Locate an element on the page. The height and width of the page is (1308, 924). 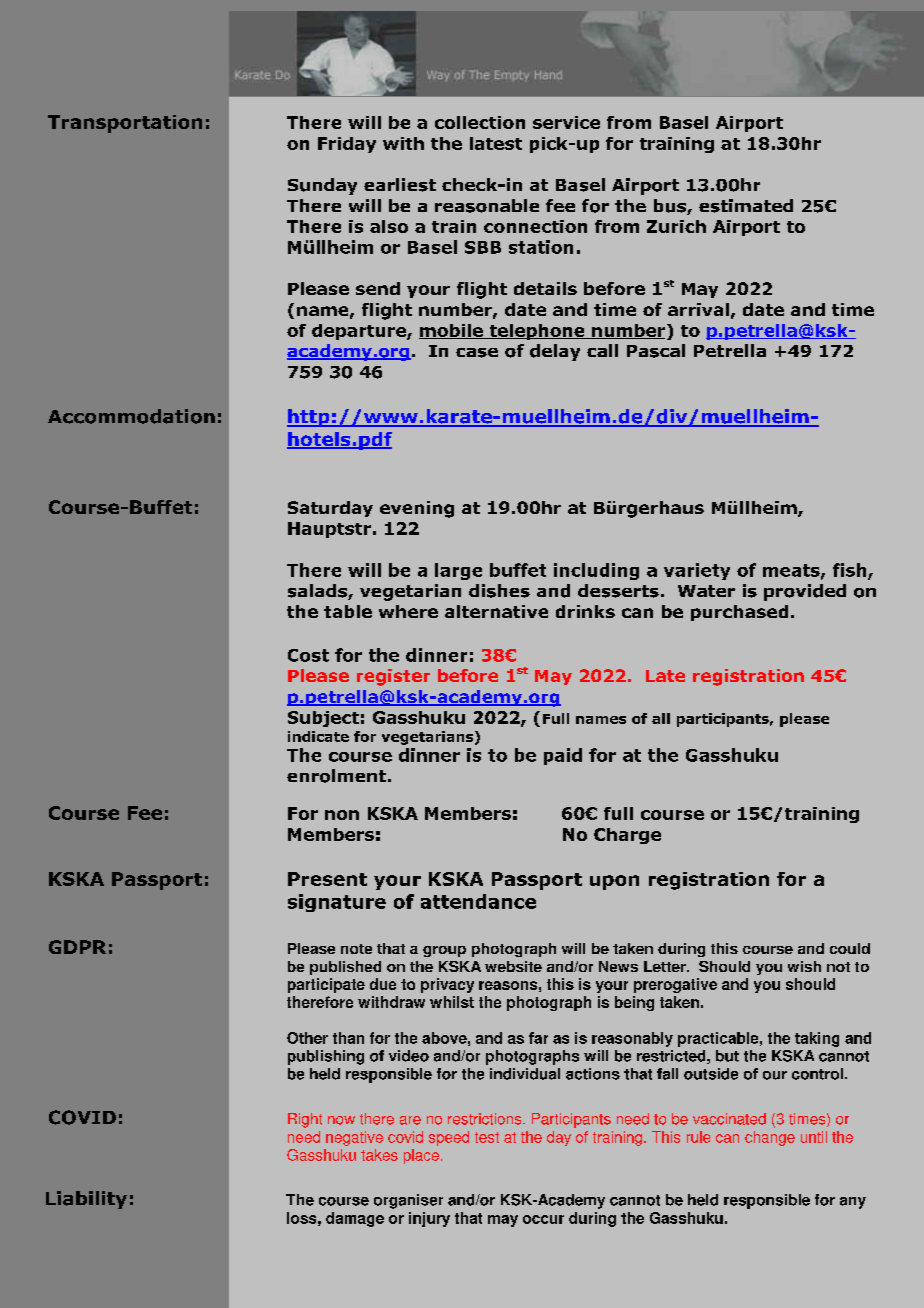
Transportation is located at coordinates (125, 124).
